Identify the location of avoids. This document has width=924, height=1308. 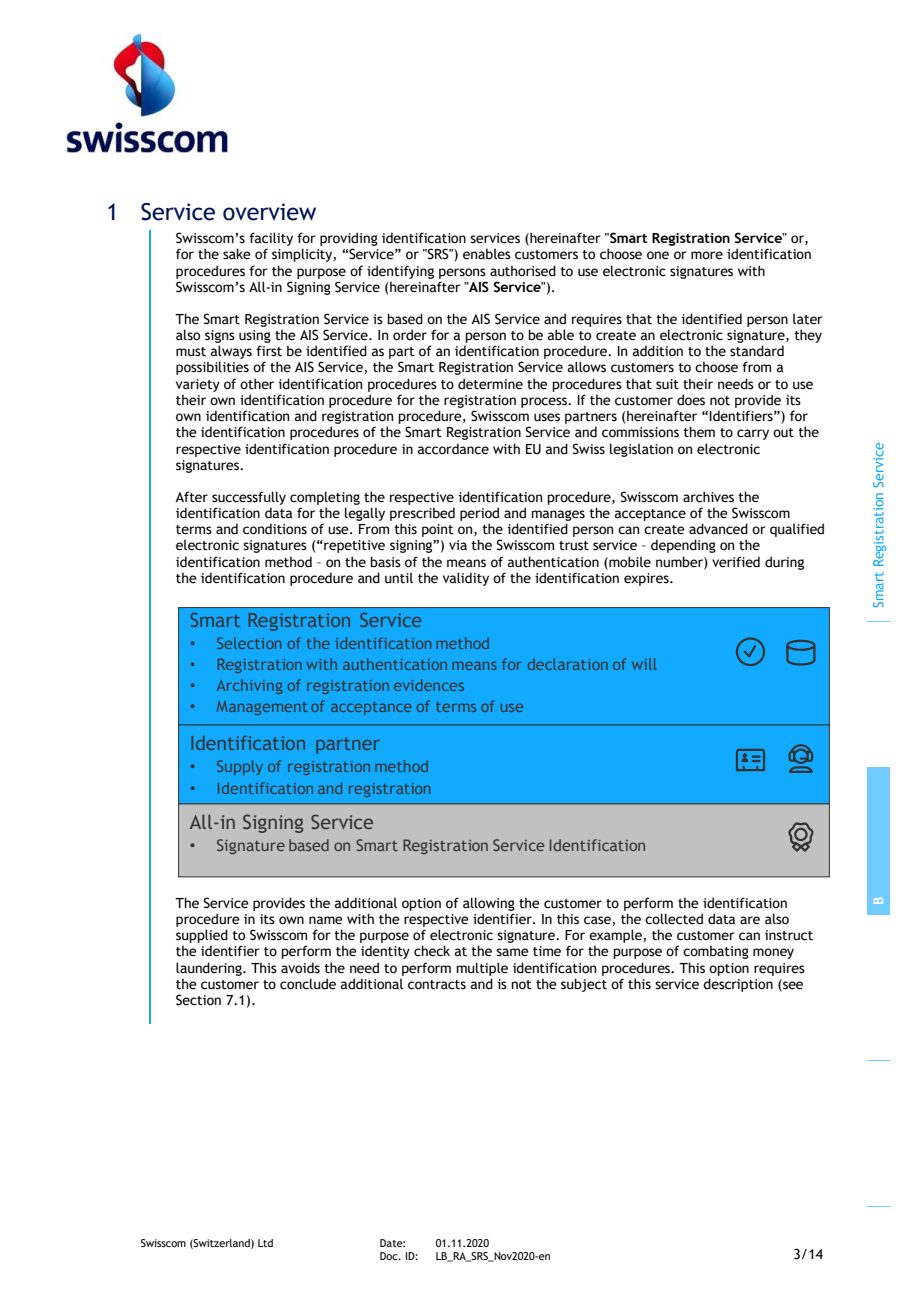
(300, 968).
